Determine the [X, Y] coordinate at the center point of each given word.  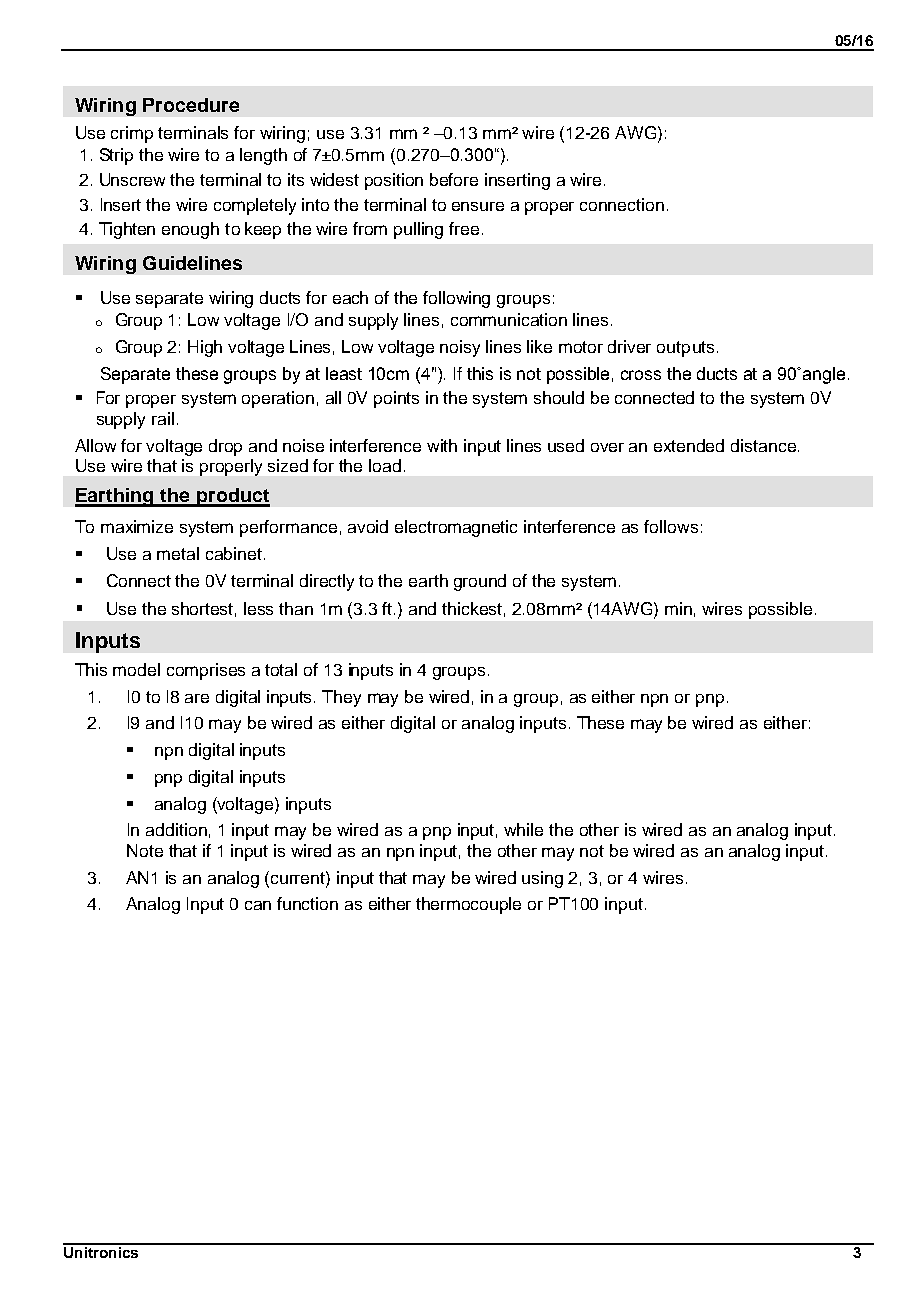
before [454, 179]
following [456, 299]
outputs [685, 349]
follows [671, 526]
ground [480, 582]
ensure [478, 206]
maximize [137, 526]
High [205, 348]
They [341, 698]
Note [145, 850]
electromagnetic [456, 528]
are [197, 698]
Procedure [191, 105]
